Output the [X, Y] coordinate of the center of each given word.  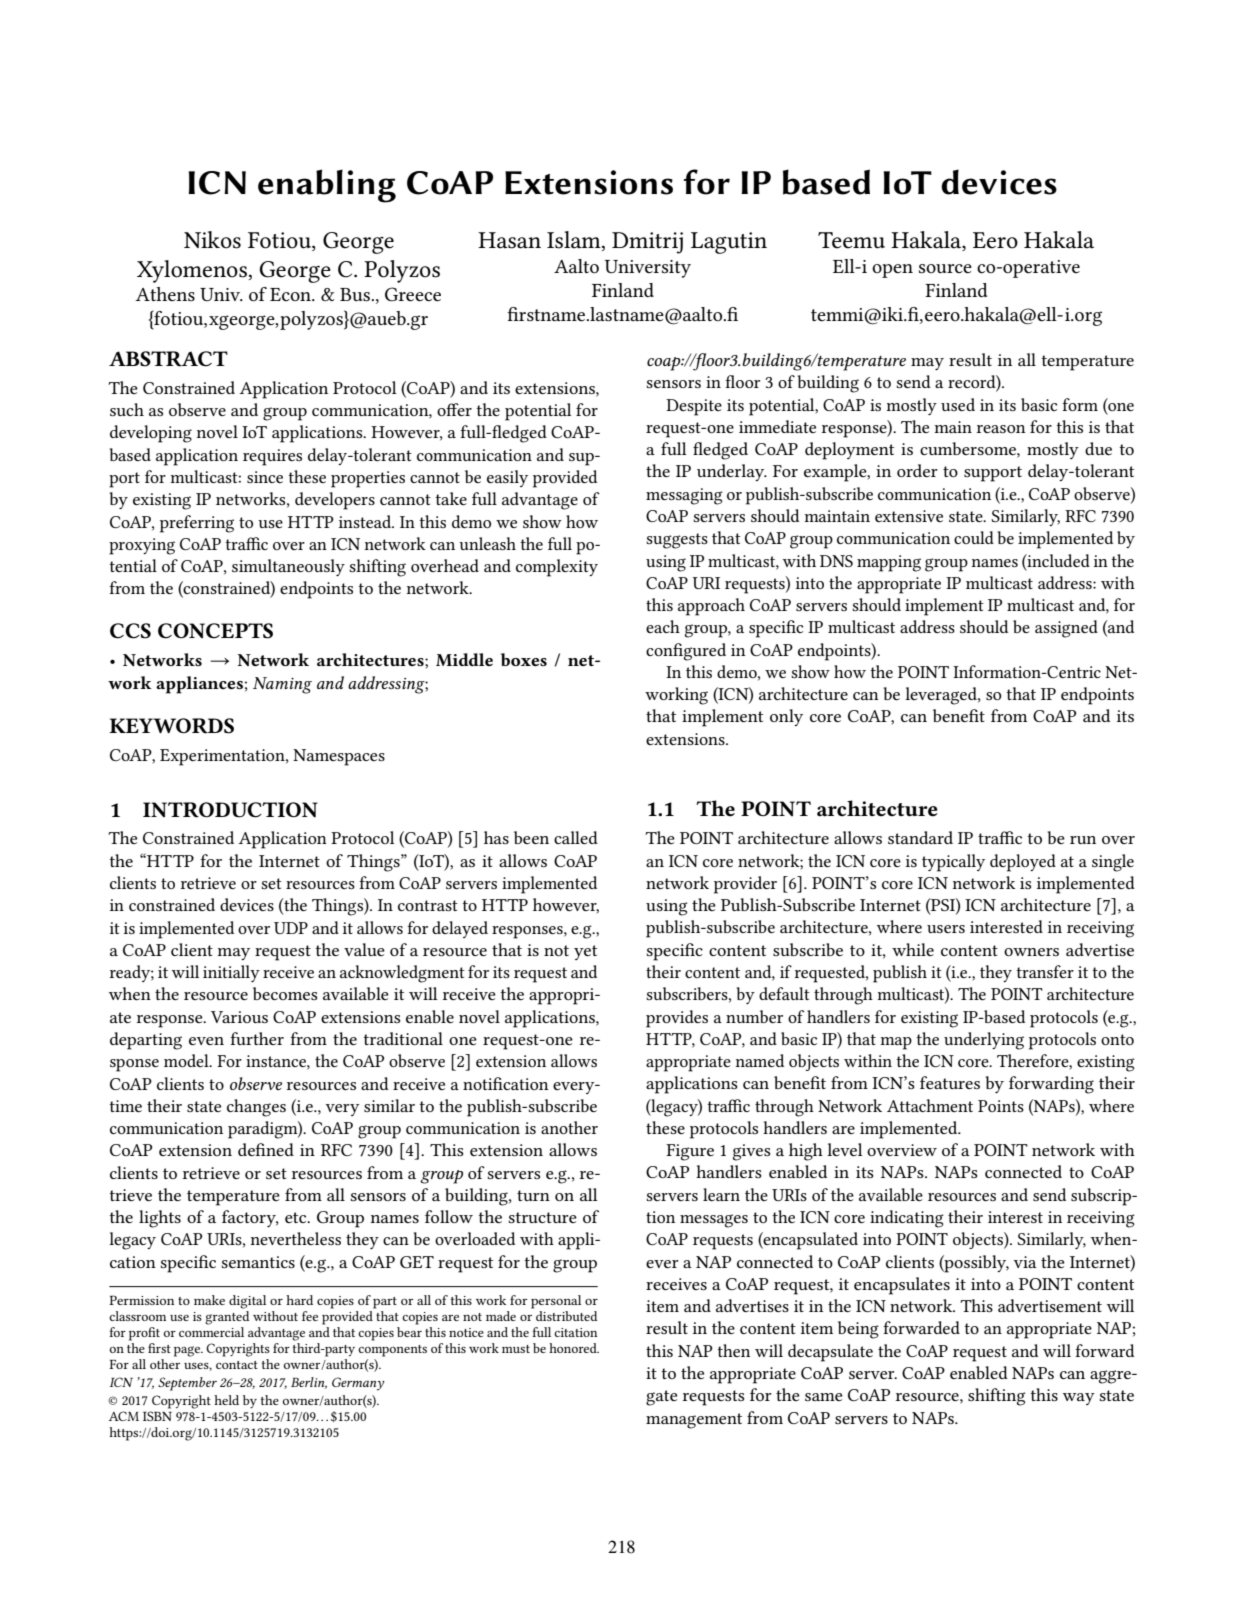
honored [574, 1348]
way [1079, 1399]
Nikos [212, 240]
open [892, 271]
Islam [575, 241]
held [226, 1400]
